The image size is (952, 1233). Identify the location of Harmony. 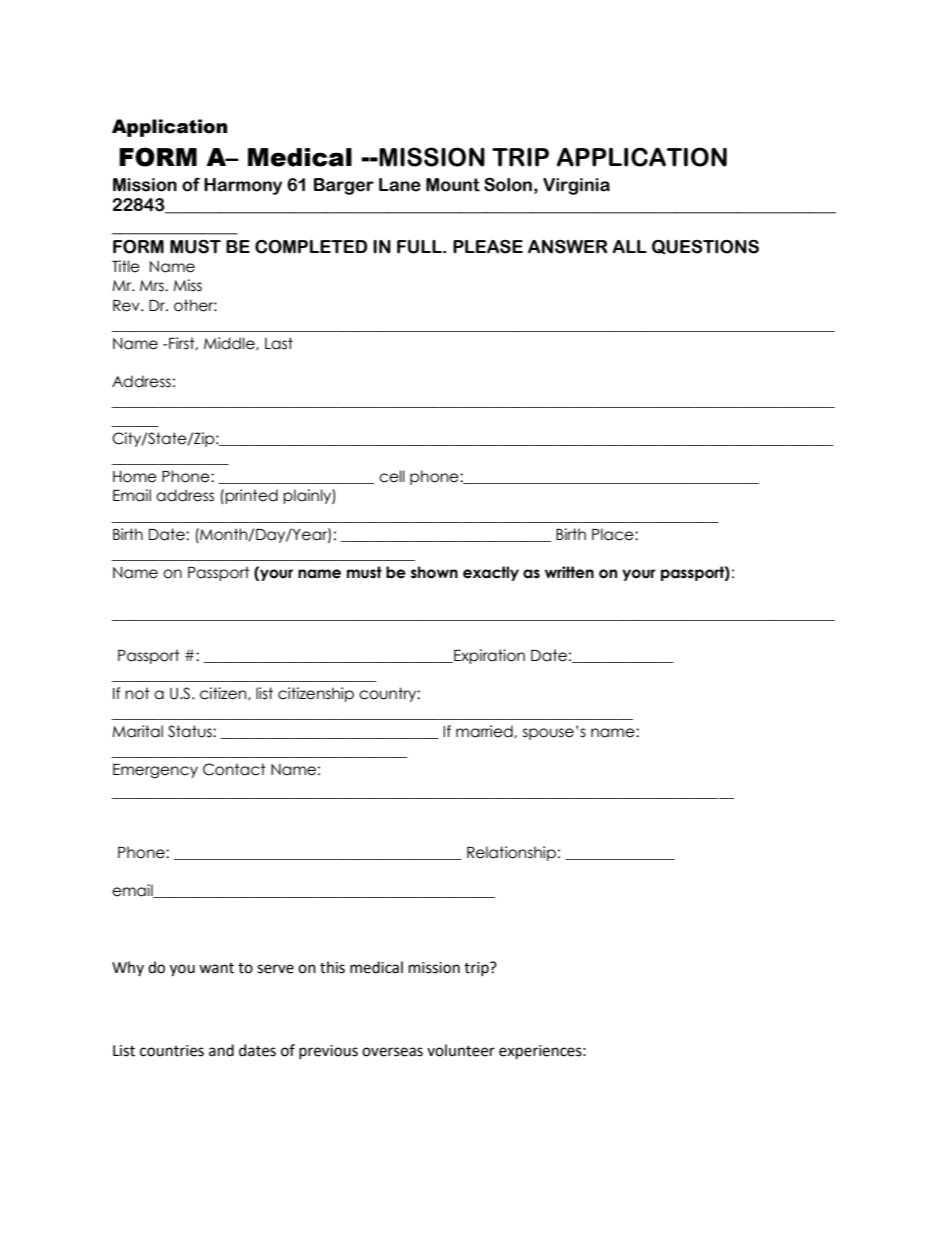
(243, 186).
